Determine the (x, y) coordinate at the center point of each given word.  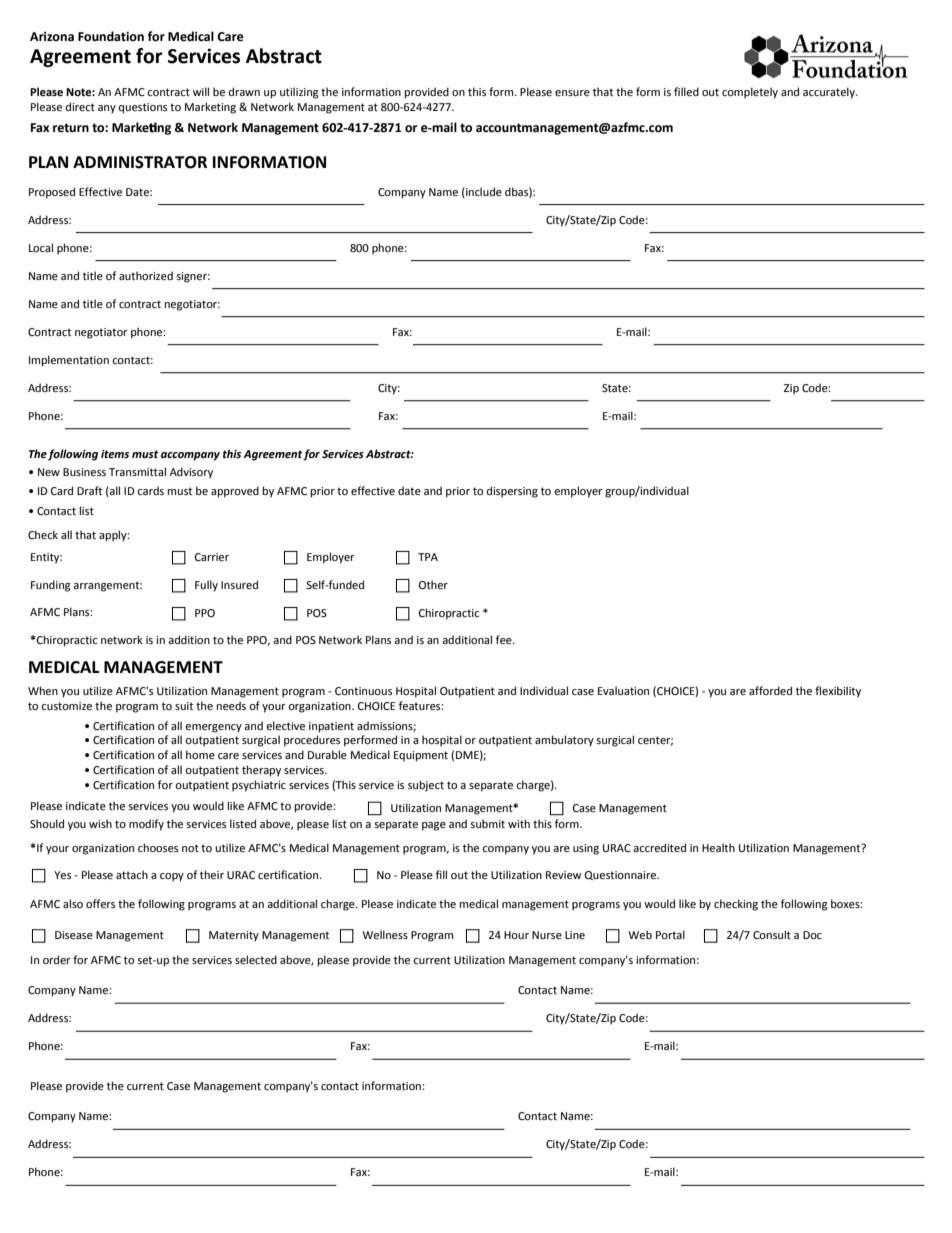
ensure (572, 93)
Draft (89, 490)
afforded (770, 690)
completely (750, 93)
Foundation (111, 36)
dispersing (512, 492)
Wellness (385, 934)
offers (100, 903)
